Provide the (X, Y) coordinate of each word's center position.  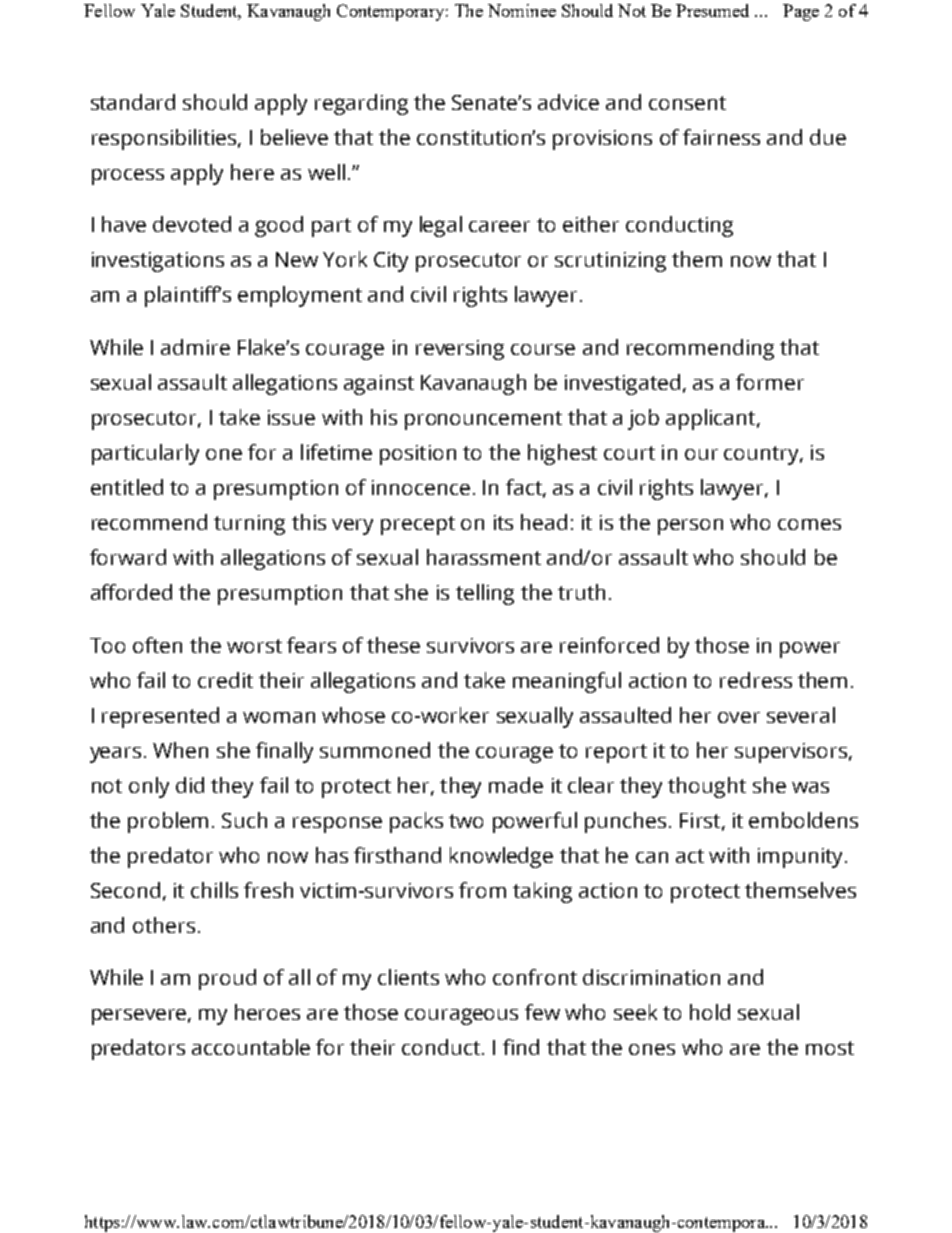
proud (227, 979)
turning (249, 525)
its (503, 522)
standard (133, 102)
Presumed (712, 10)
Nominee (522, 10)
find (521, 1047)
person (690, 527)
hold (710, 1012)
